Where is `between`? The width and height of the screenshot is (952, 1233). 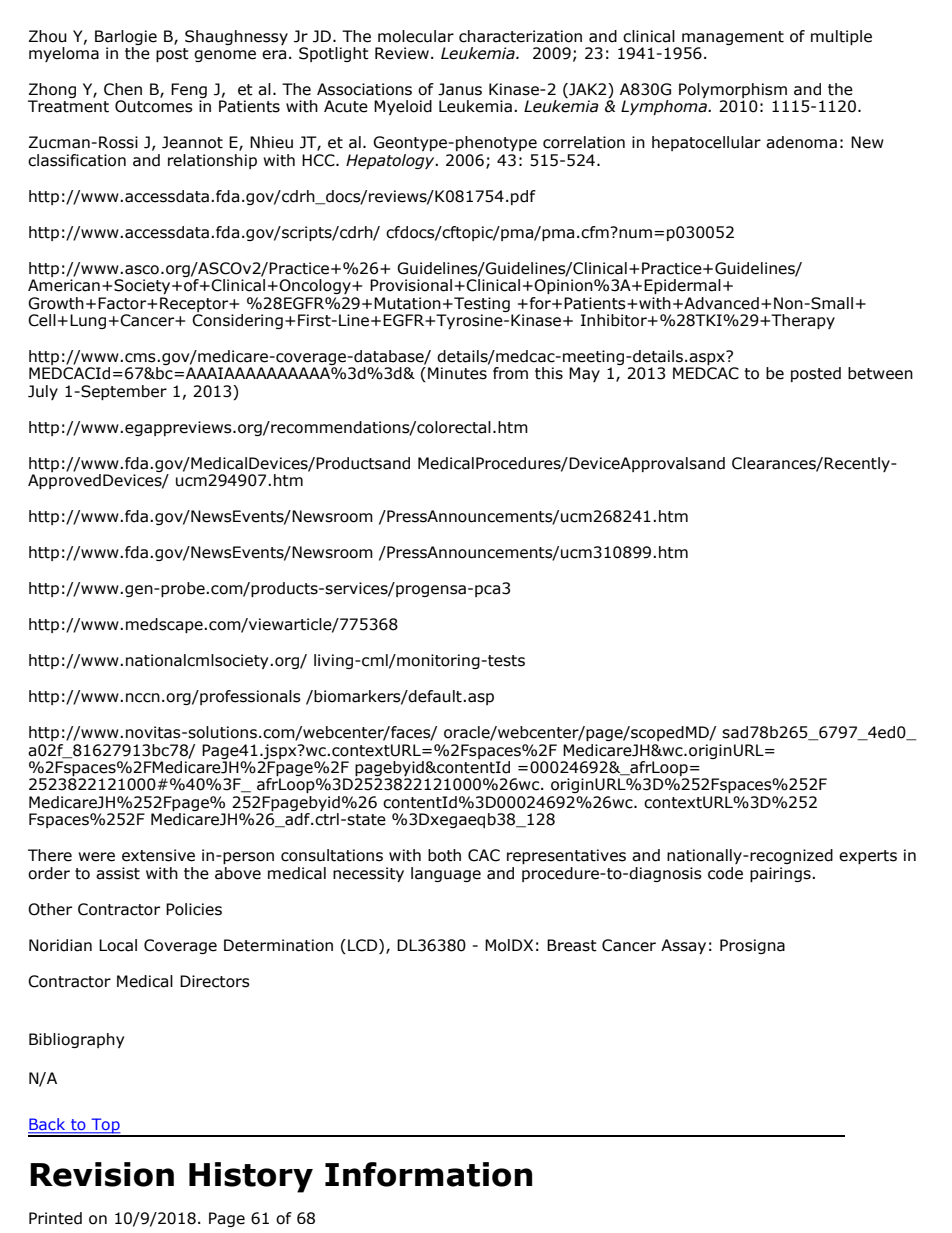
between is located at coordinates (880, 373).
